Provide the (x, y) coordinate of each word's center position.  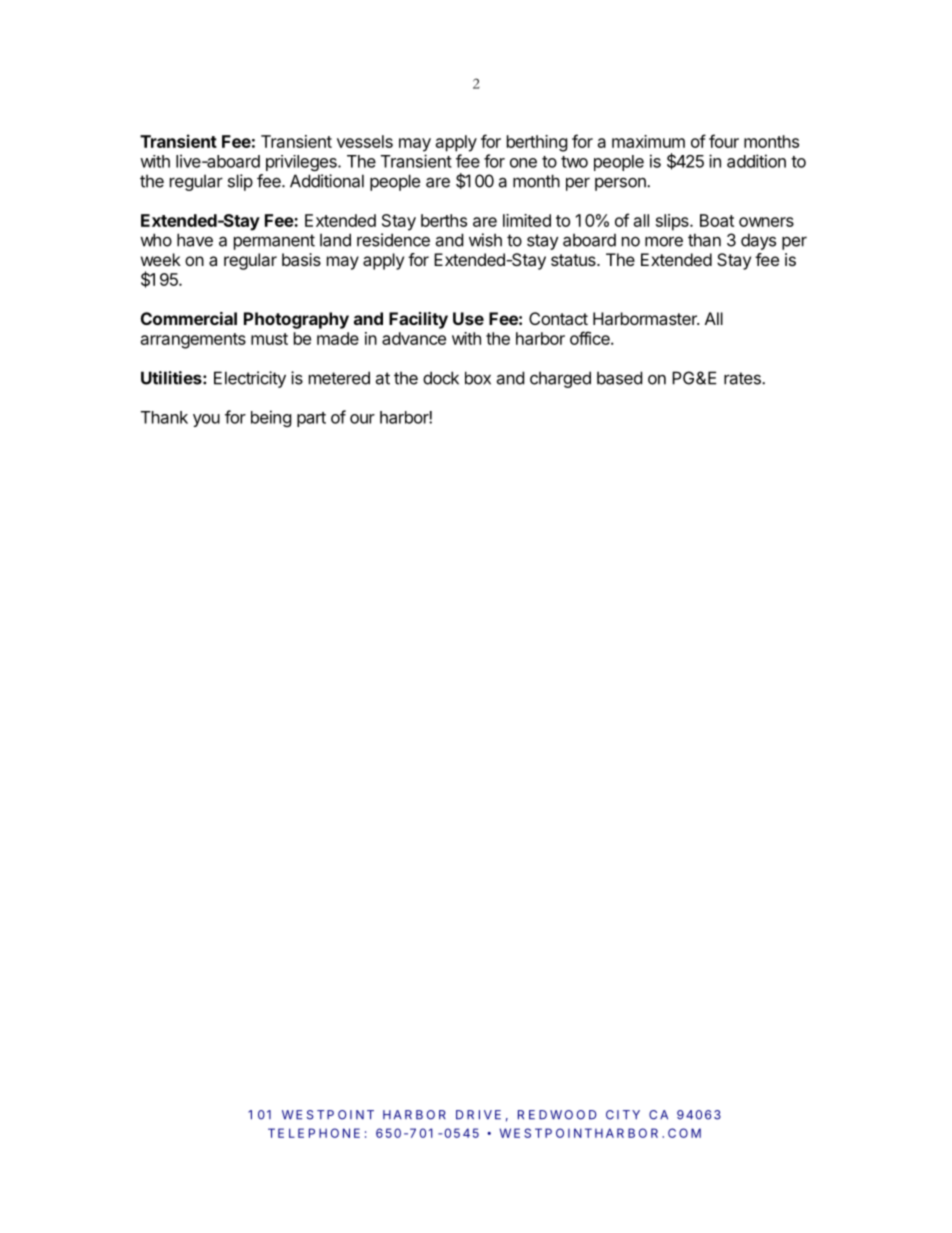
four (724, 141)
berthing (537, 143)
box (478, 378)
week (161, 259)
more (664, 241)
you (206, 420)
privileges (302, 163)
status (574, 260)
